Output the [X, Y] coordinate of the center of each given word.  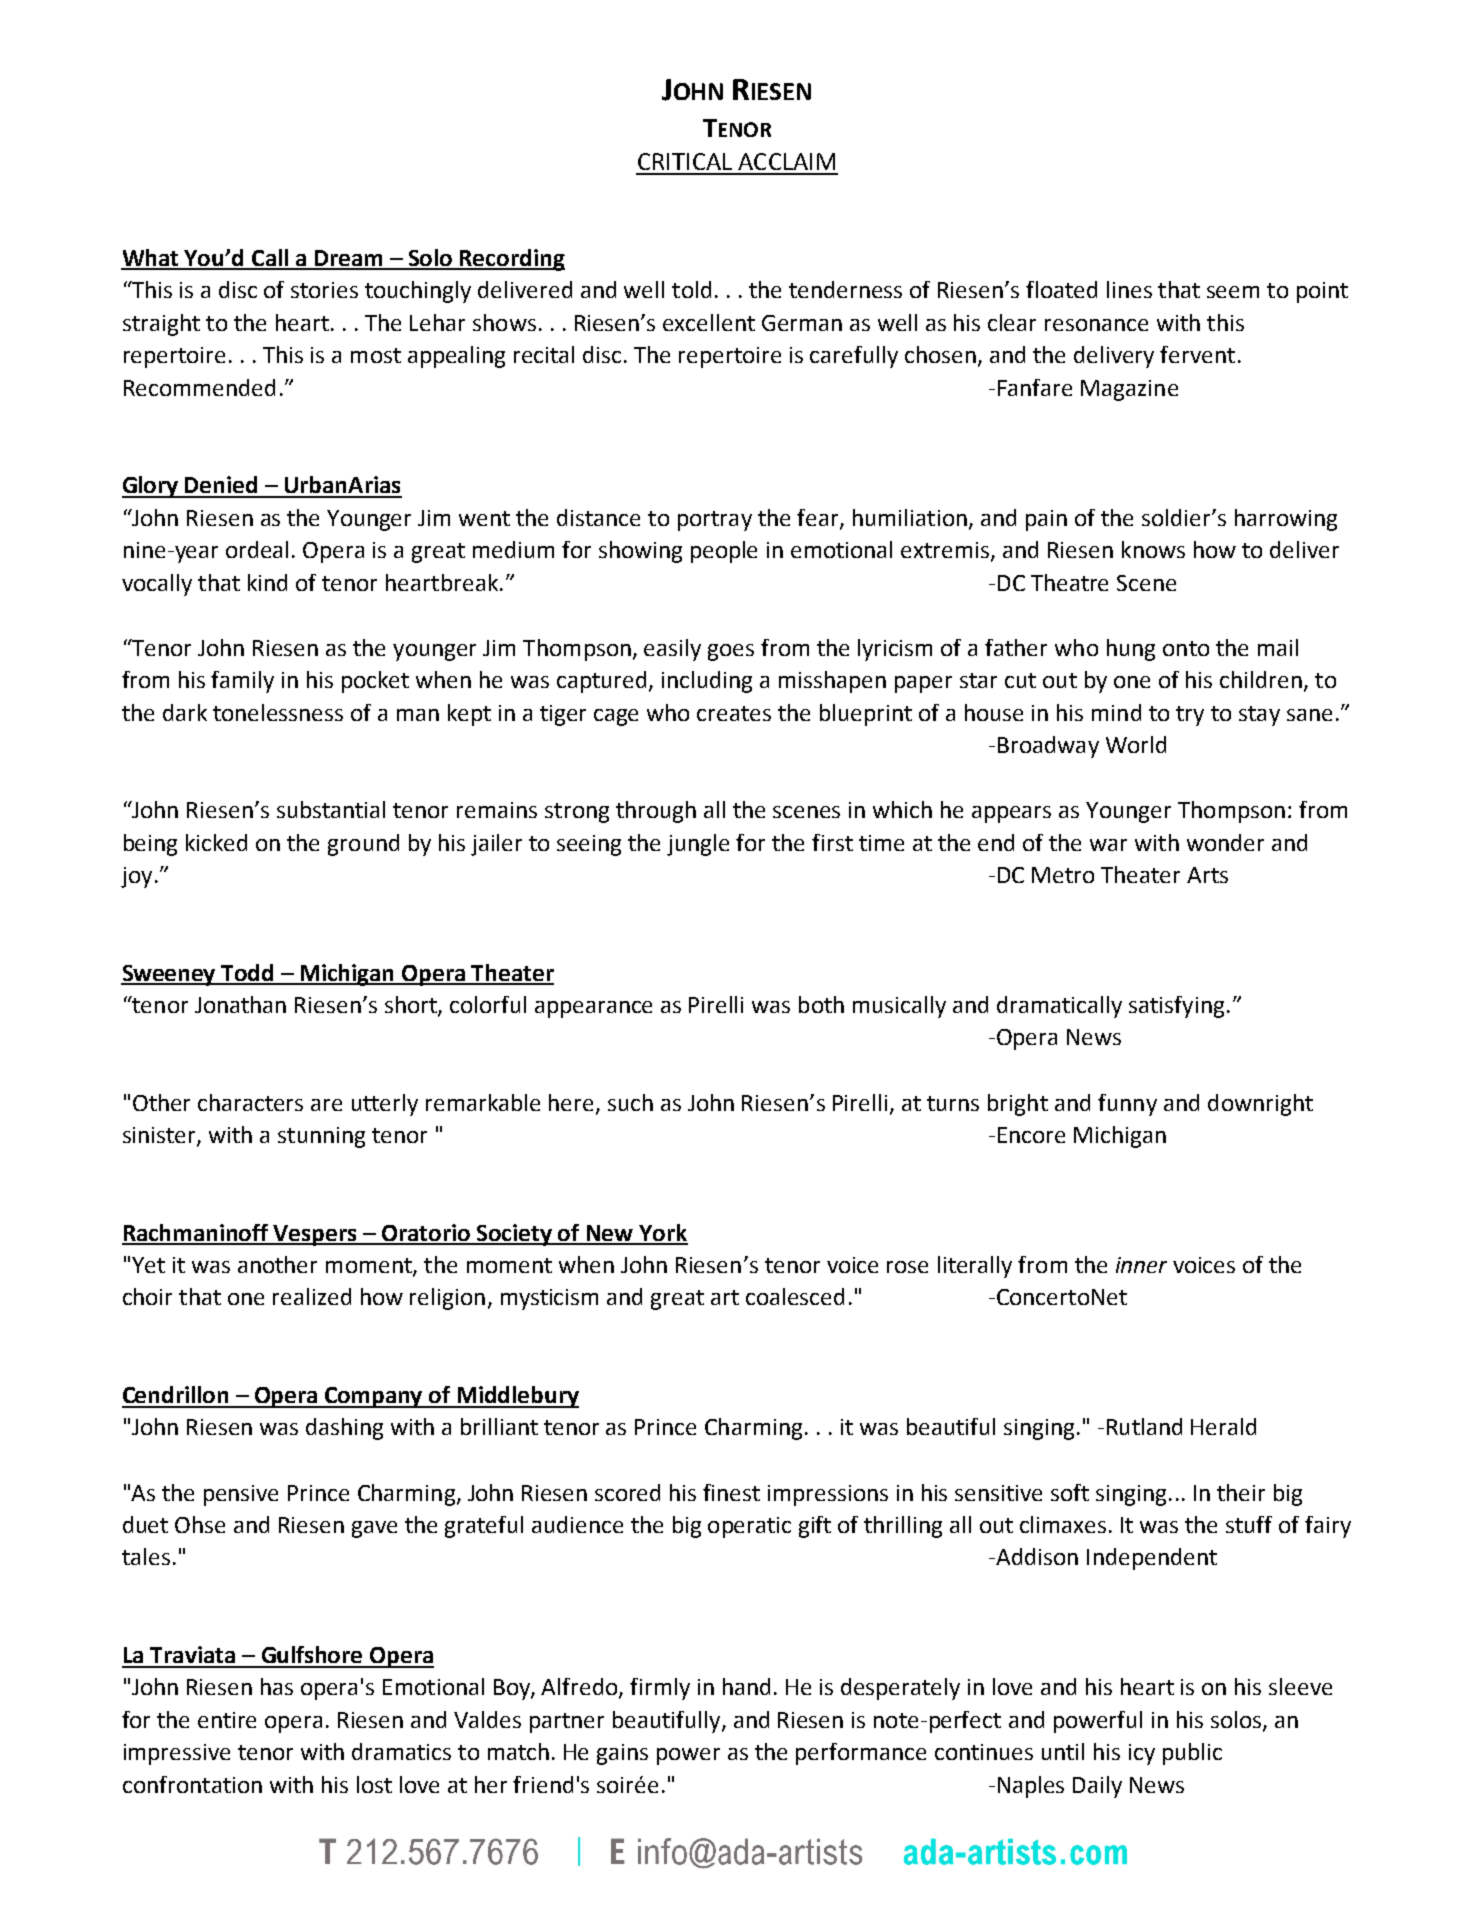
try [1190, 716]
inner [1141, 1265]
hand [746, 1686]
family [242, 682]
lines [1129, 289]
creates [734, 713]
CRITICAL [685, 161]
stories [324, 290]
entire [227, 1720]
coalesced [795, 1296]
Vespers [315, 1235]
